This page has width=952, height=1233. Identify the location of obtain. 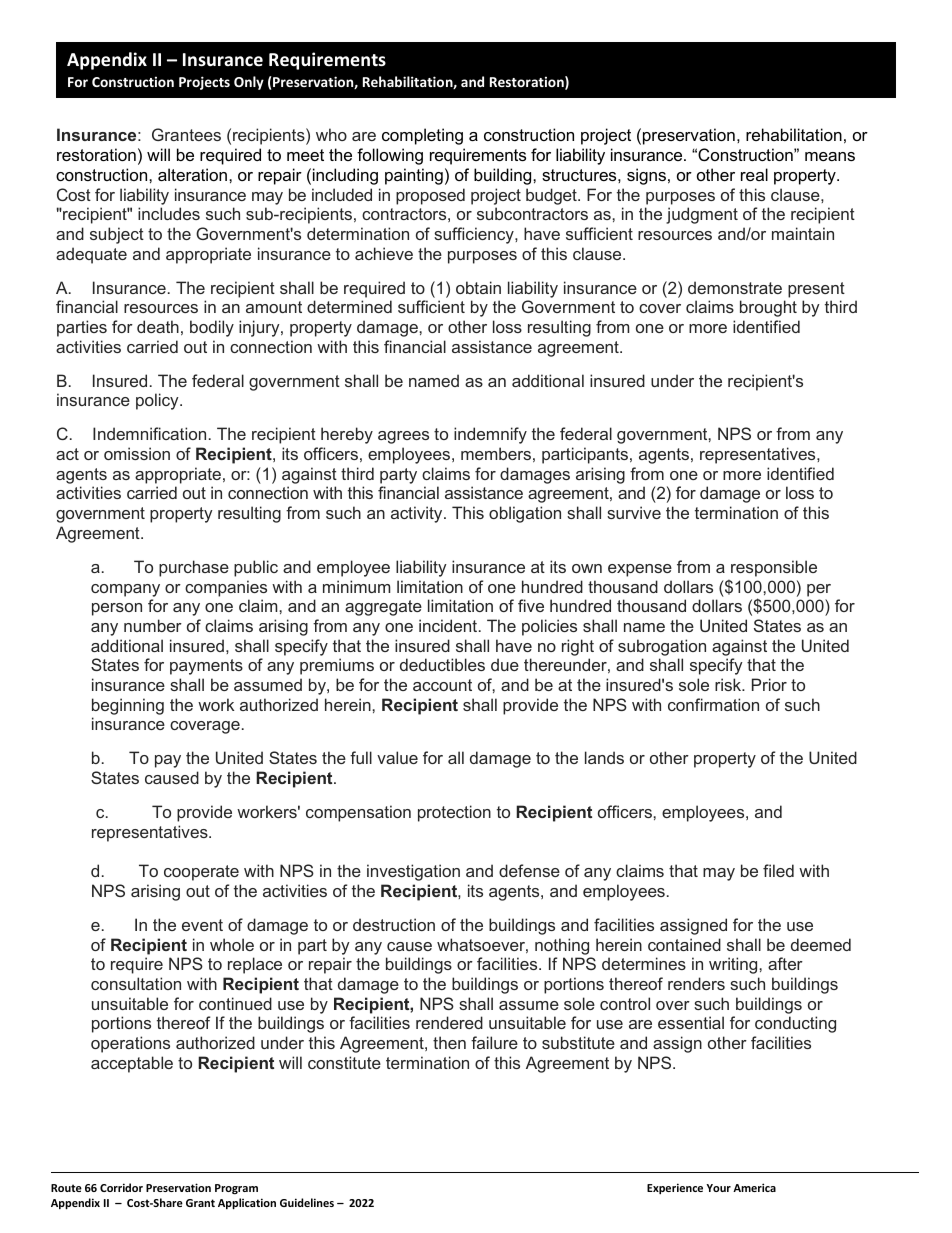
(478, 287).
